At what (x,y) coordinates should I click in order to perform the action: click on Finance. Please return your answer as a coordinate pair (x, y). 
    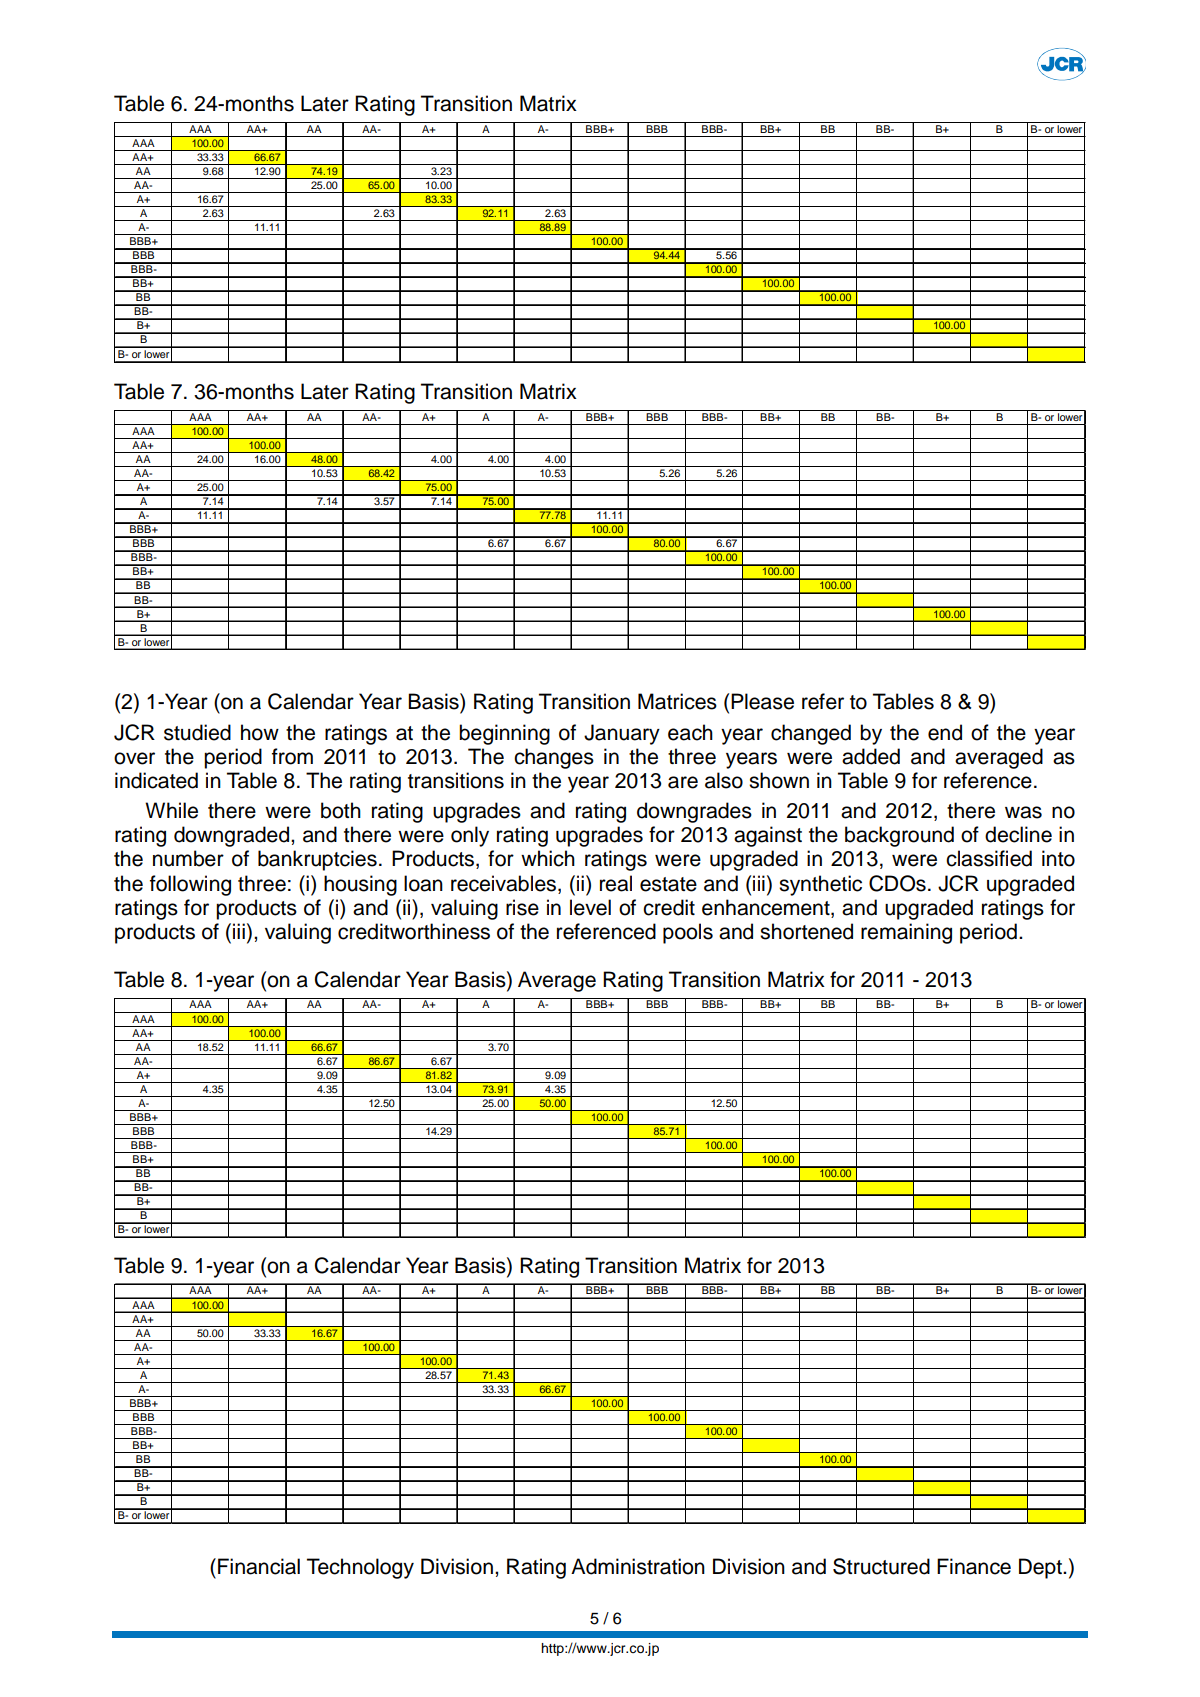
    Looking at the image, I should click on (974, 1566).
